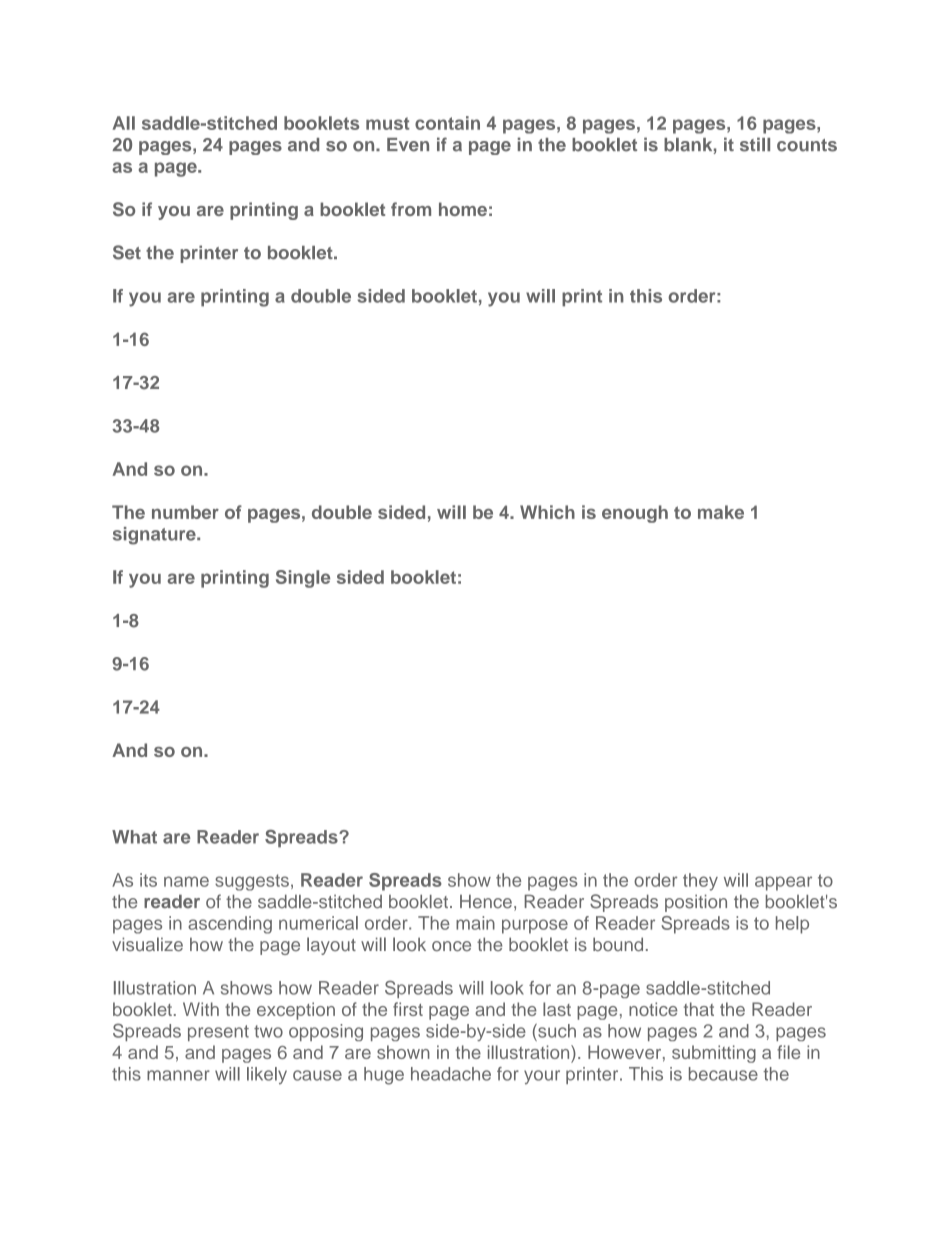 The height and width of the screenshot is (1233, 952). I want to click on enough, so click(635, 514).
